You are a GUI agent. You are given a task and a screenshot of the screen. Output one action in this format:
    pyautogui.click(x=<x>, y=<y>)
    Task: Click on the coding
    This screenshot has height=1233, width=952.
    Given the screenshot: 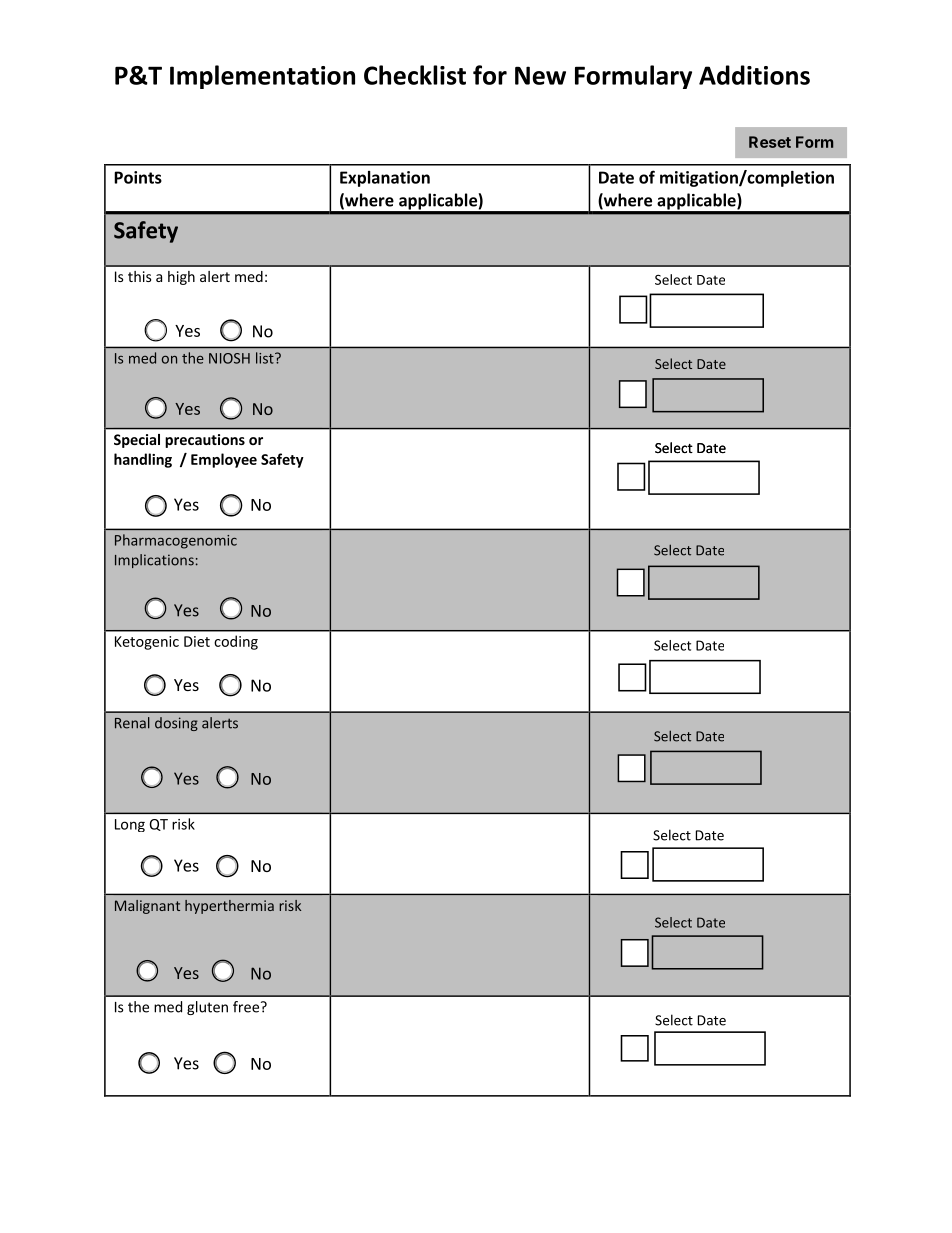 What is the action you would take?
    pyautogui.click(x=236, y=642)
